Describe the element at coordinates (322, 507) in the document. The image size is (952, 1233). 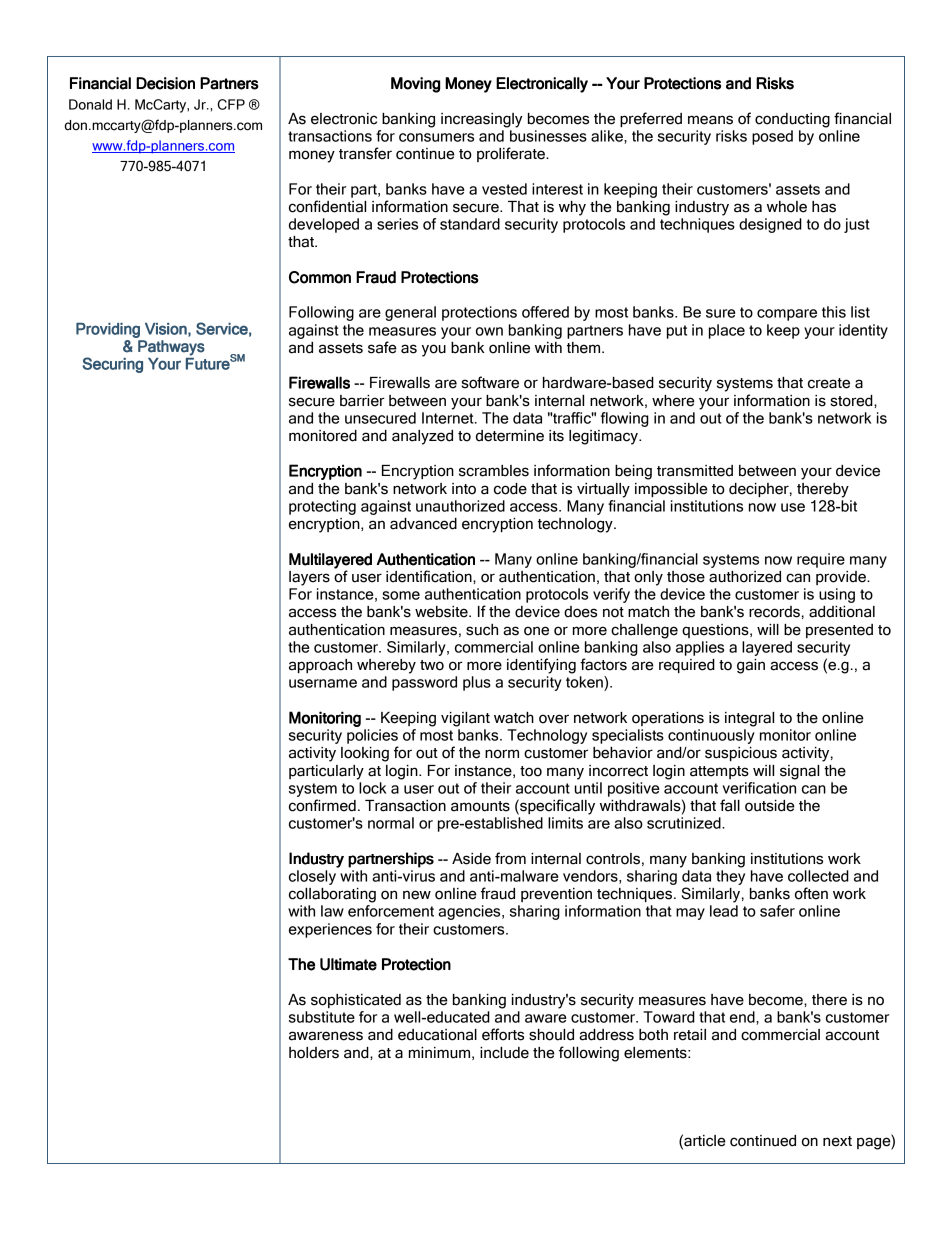
I see `protecting` at that location.
